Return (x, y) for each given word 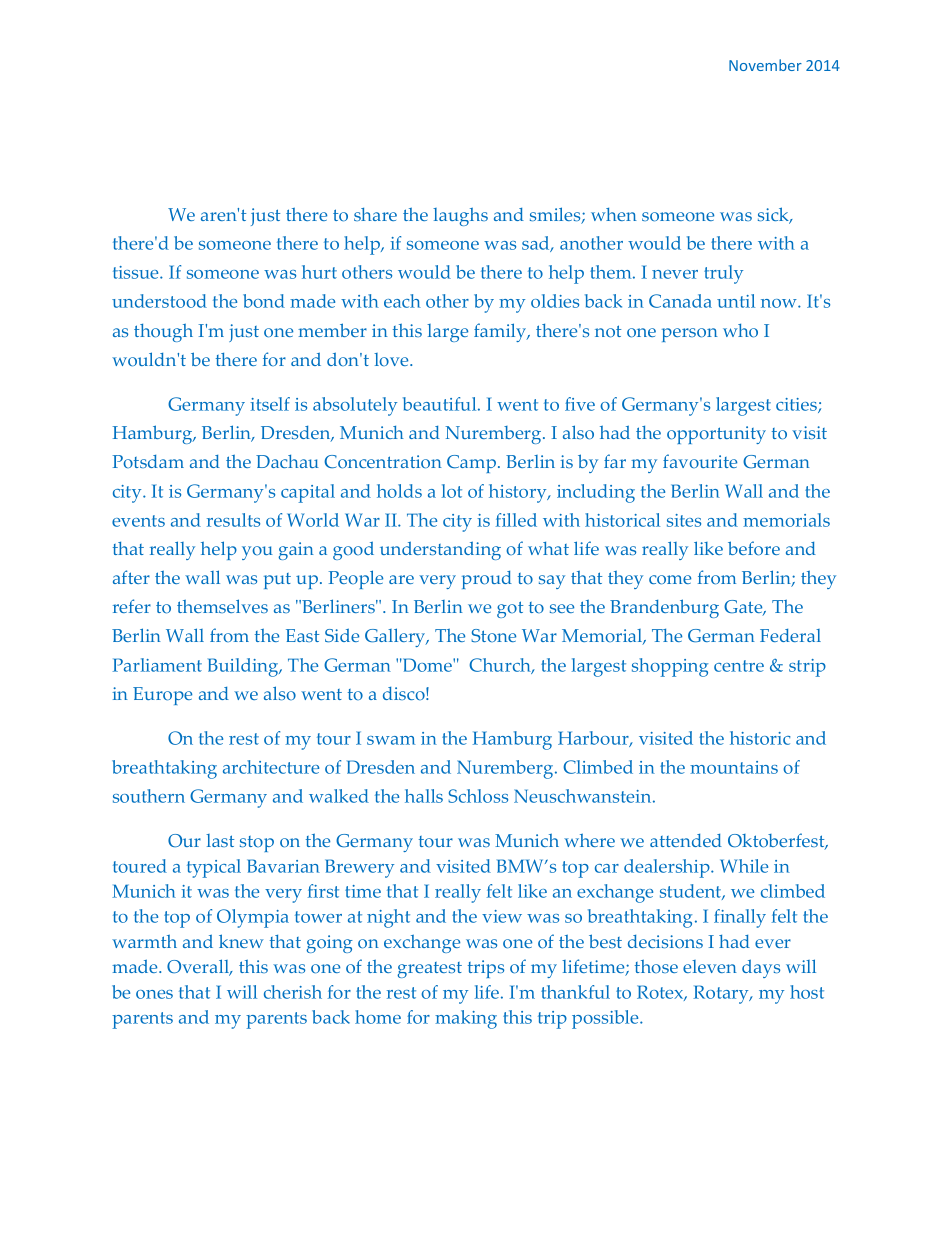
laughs (460, 216)
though (163, 332)
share (375, 214)
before (754, 548)
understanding (440, 550)
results (233, 520)
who (740, 331)
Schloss (478, 796)
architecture (271, 767)
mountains (734, 767)
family (501, 332)
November (765, 65)
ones (154, 994)
